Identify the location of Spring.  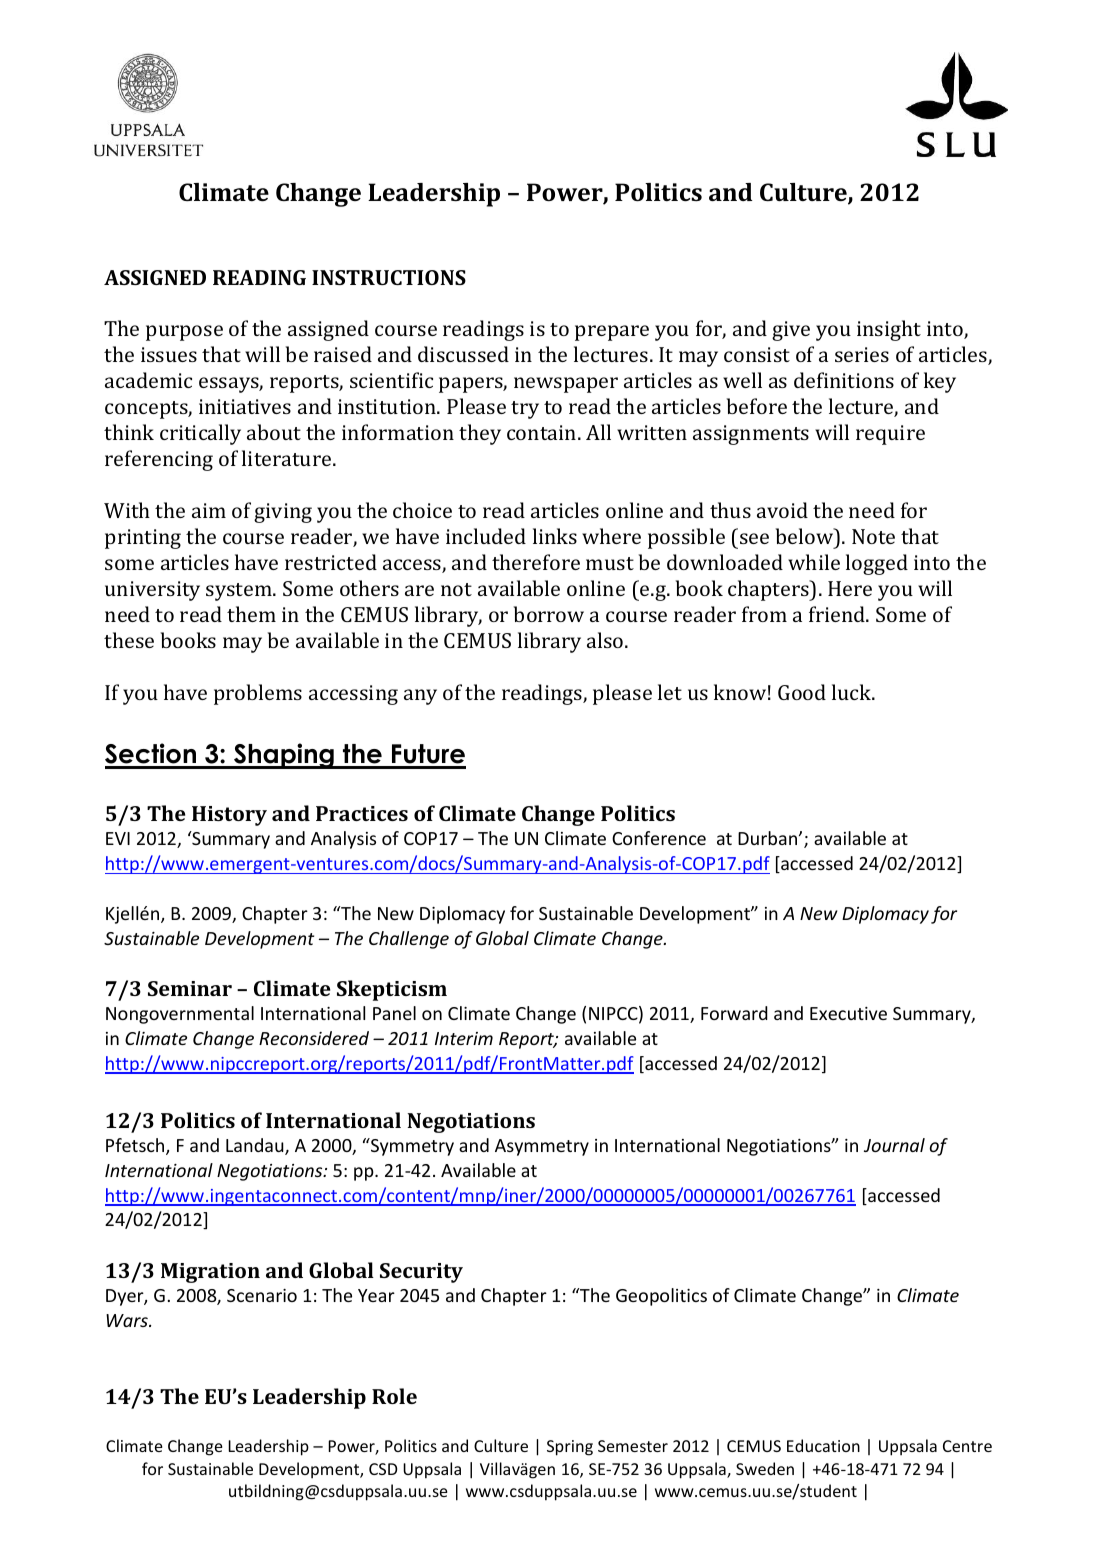
(570, 1448).
